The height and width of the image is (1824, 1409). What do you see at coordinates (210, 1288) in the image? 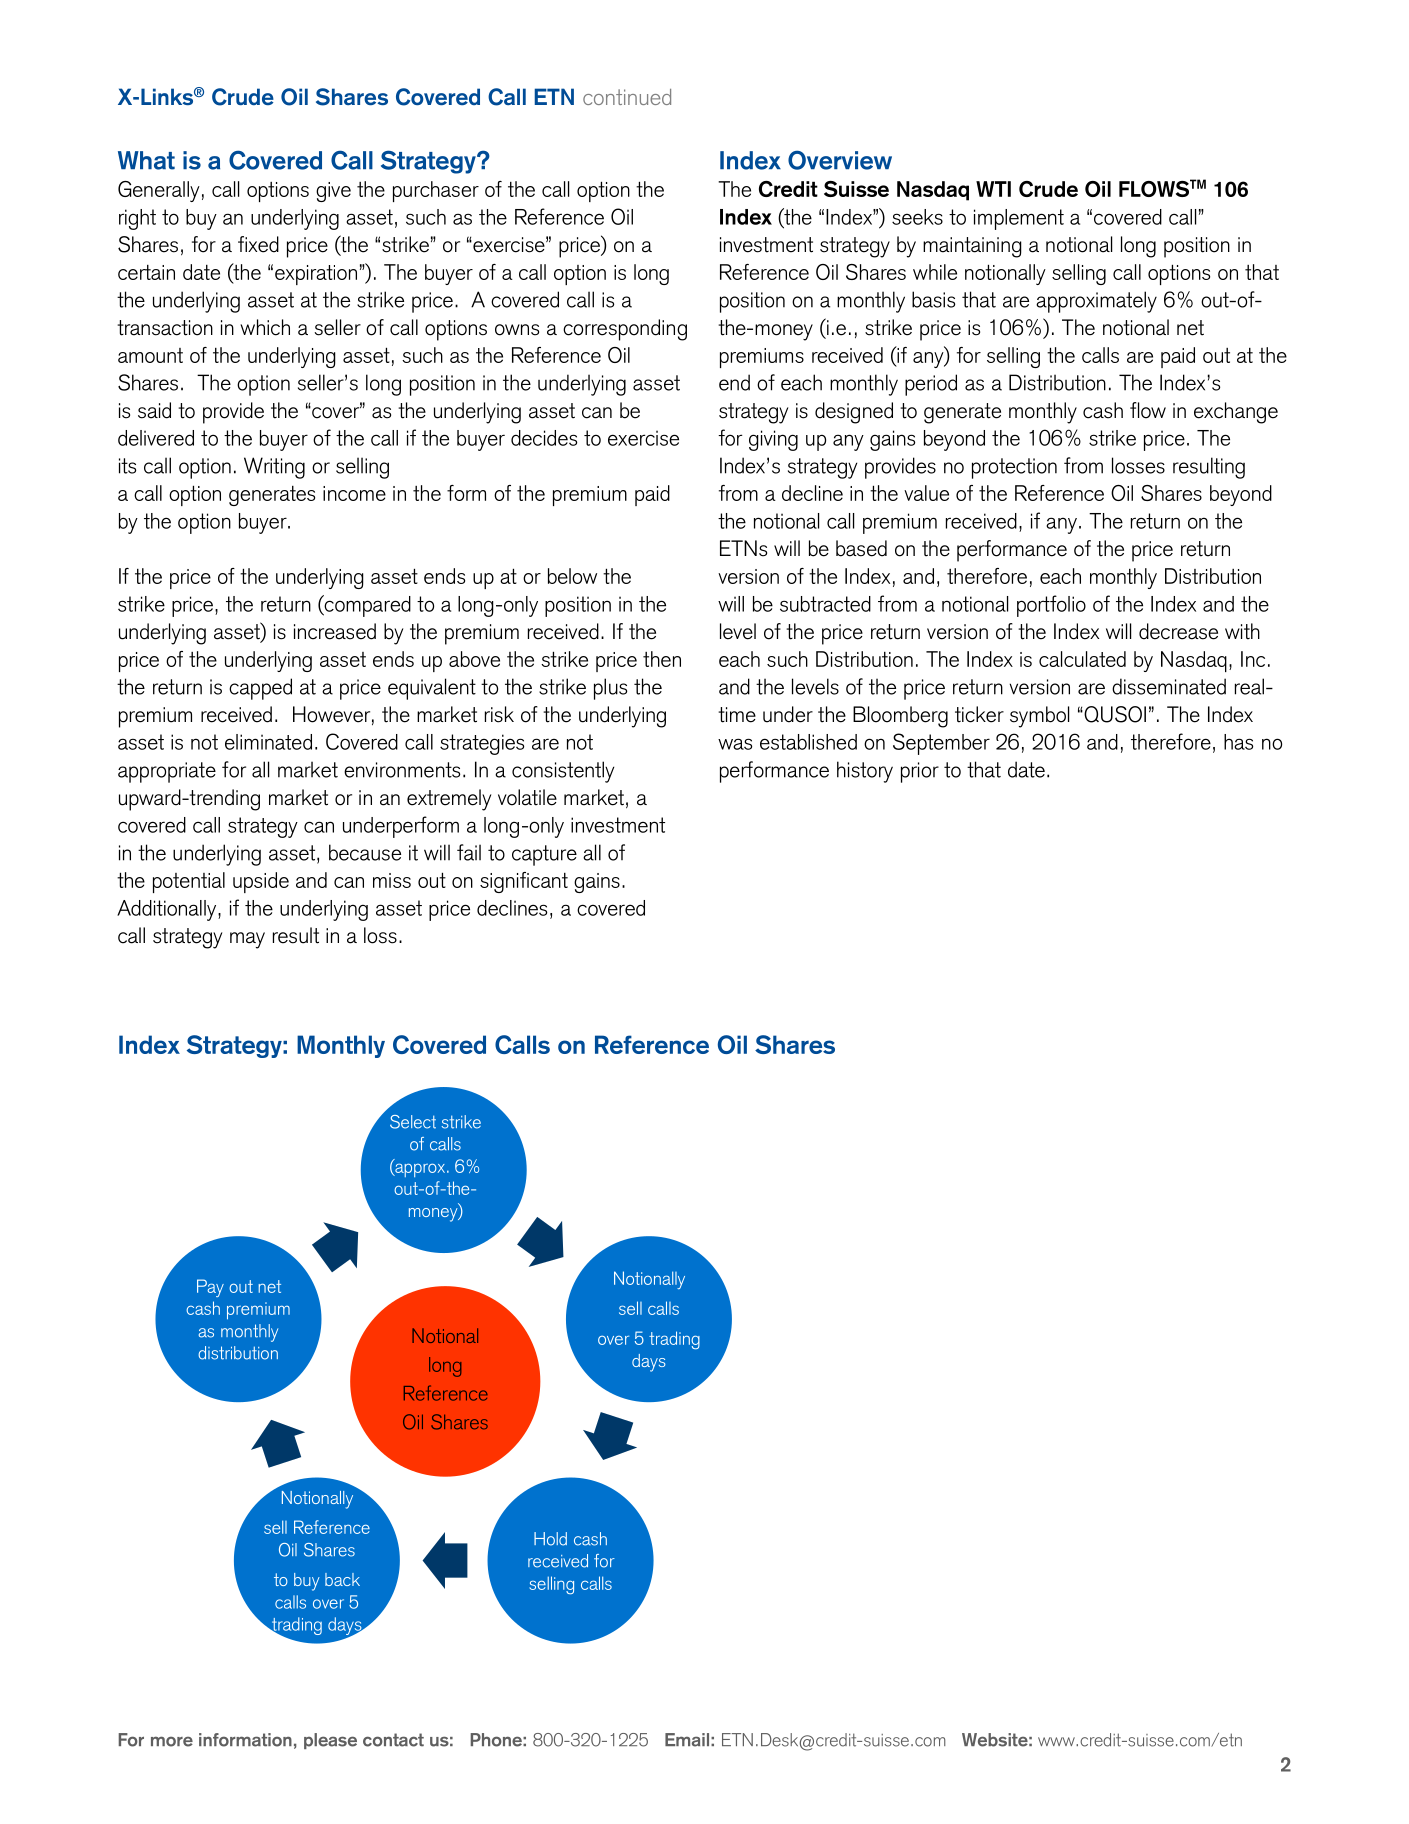
I see `Pay` at bounding box center [210, 1288].
